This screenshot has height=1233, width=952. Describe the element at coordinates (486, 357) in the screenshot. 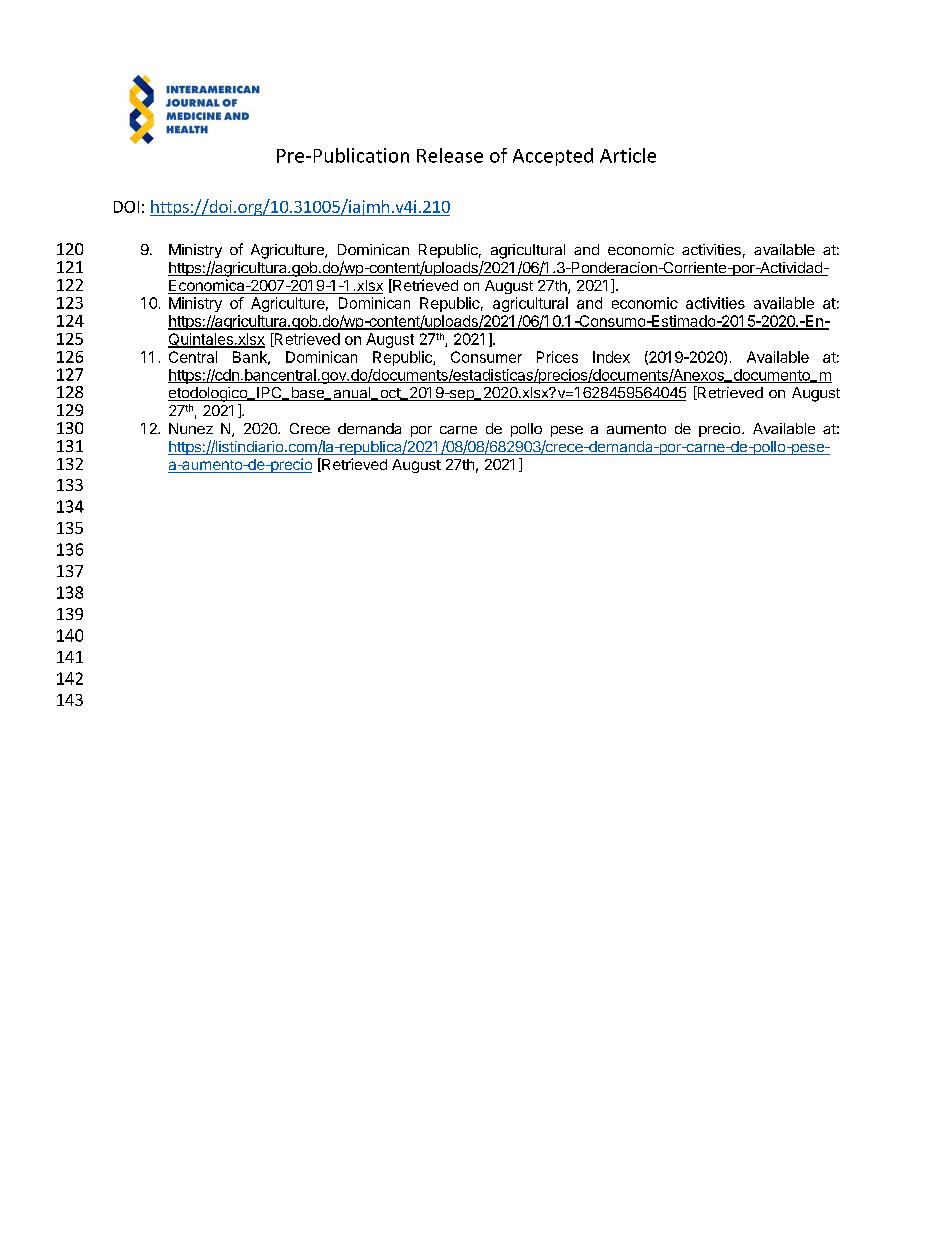

I see `Consumer` at that location.
